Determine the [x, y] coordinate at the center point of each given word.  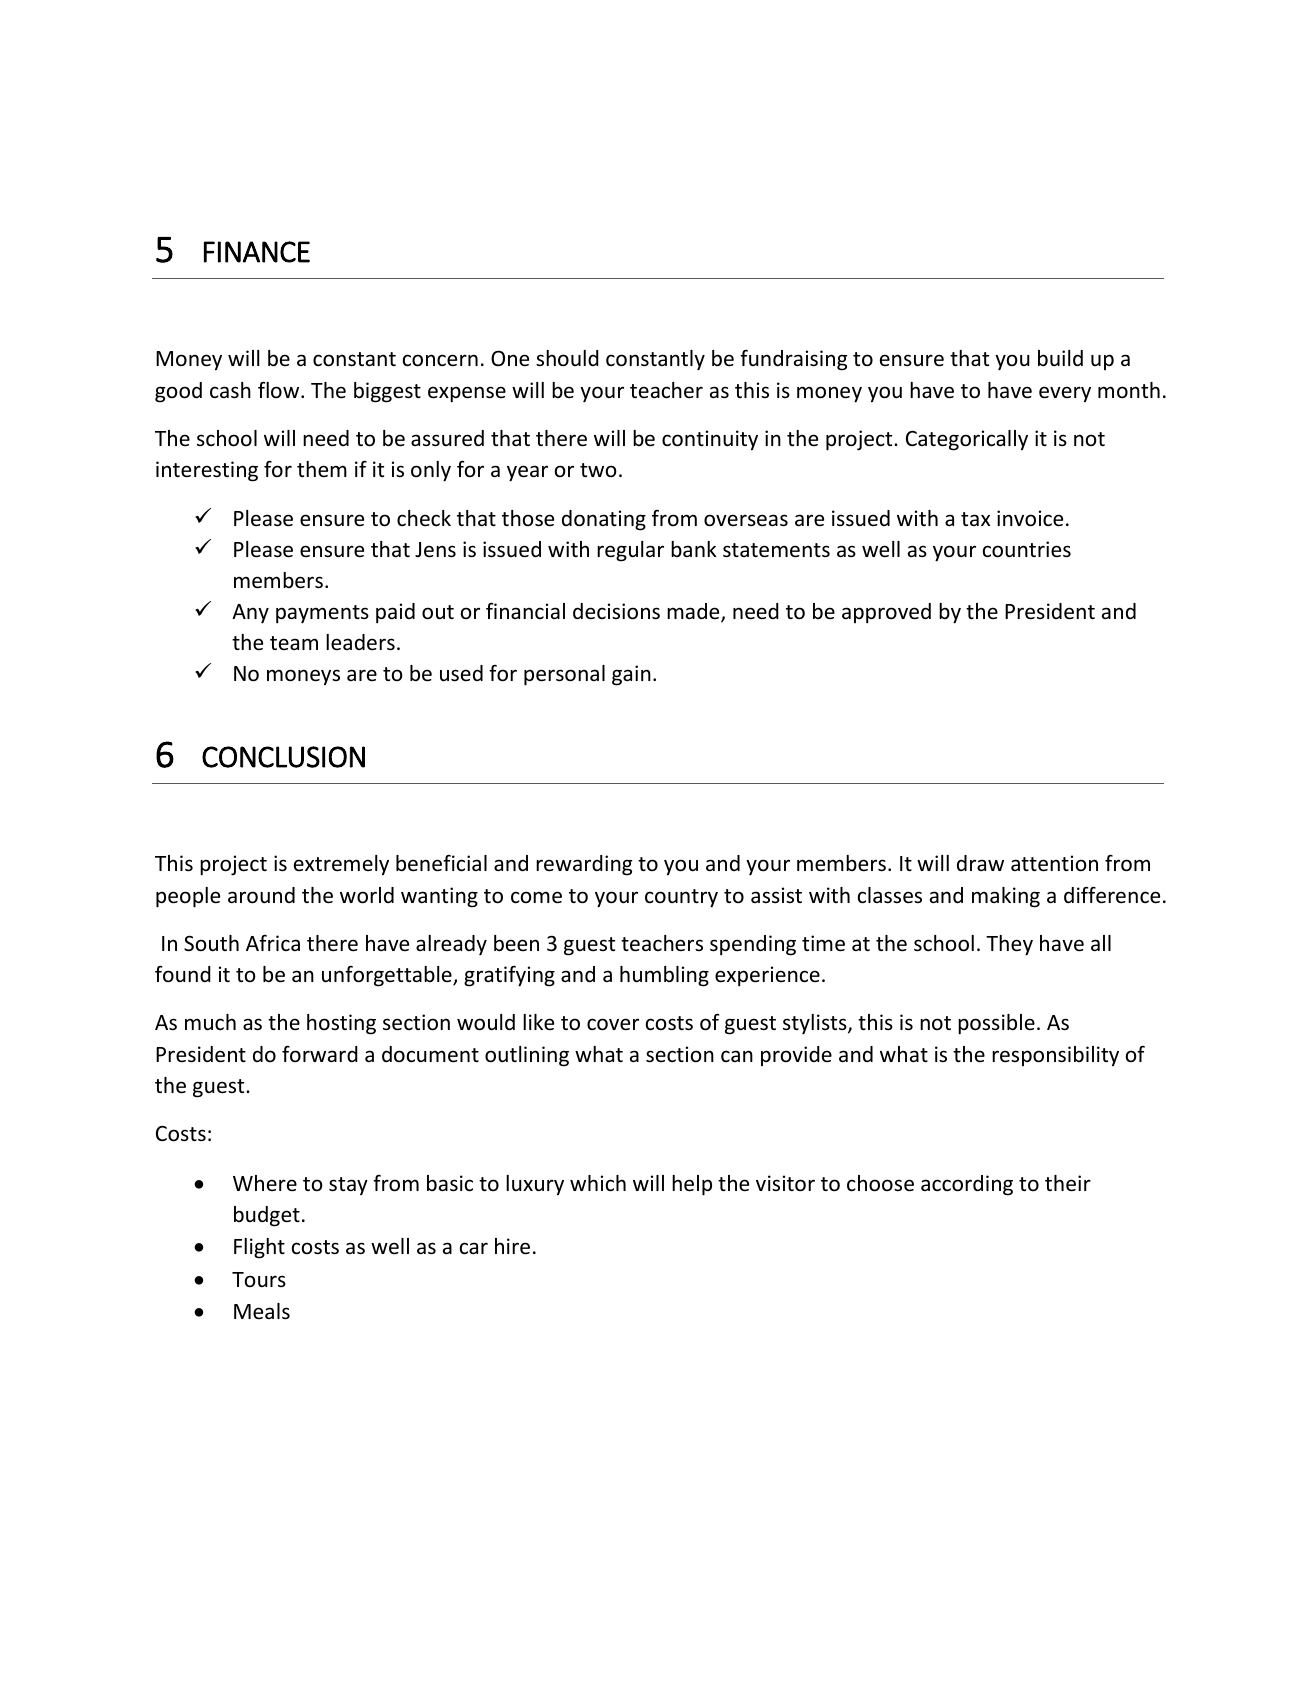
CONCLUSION [283, 757]
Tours [259, 1279]
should [567, 358]
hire [512, 1246]
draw [980, 863]
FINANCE [257, 252]
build [1060, 358]
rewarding [584, 865]
